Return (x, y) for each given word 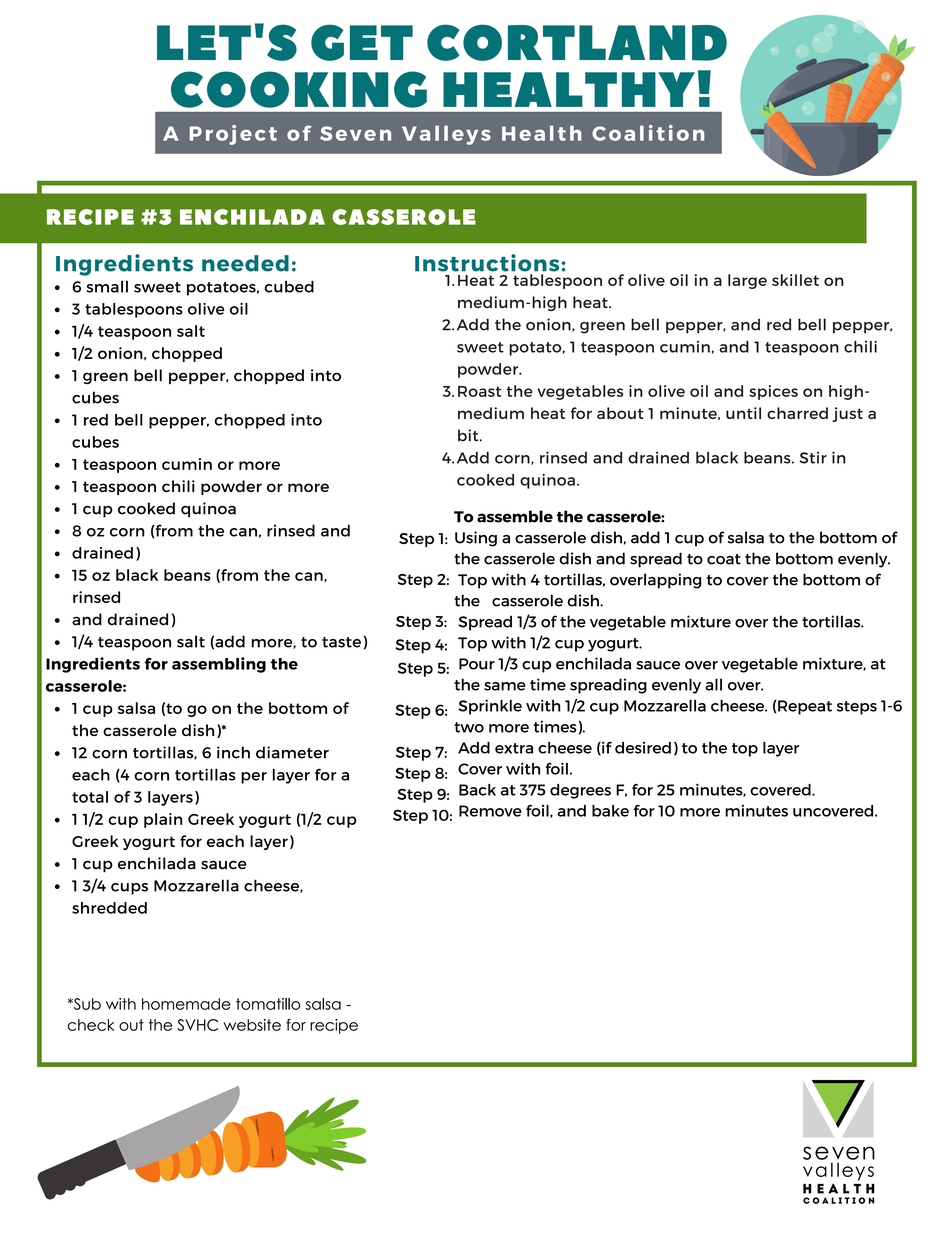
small (107, 286)
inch (233, 752)
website (252, 1025)
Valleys (446, 135)
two (469, 727)
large (747, 281)
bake (610, 811)
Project (233, 135)
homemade (186, 1004)
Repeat (804, 707)
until (743, 413)
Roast (479, 391)
